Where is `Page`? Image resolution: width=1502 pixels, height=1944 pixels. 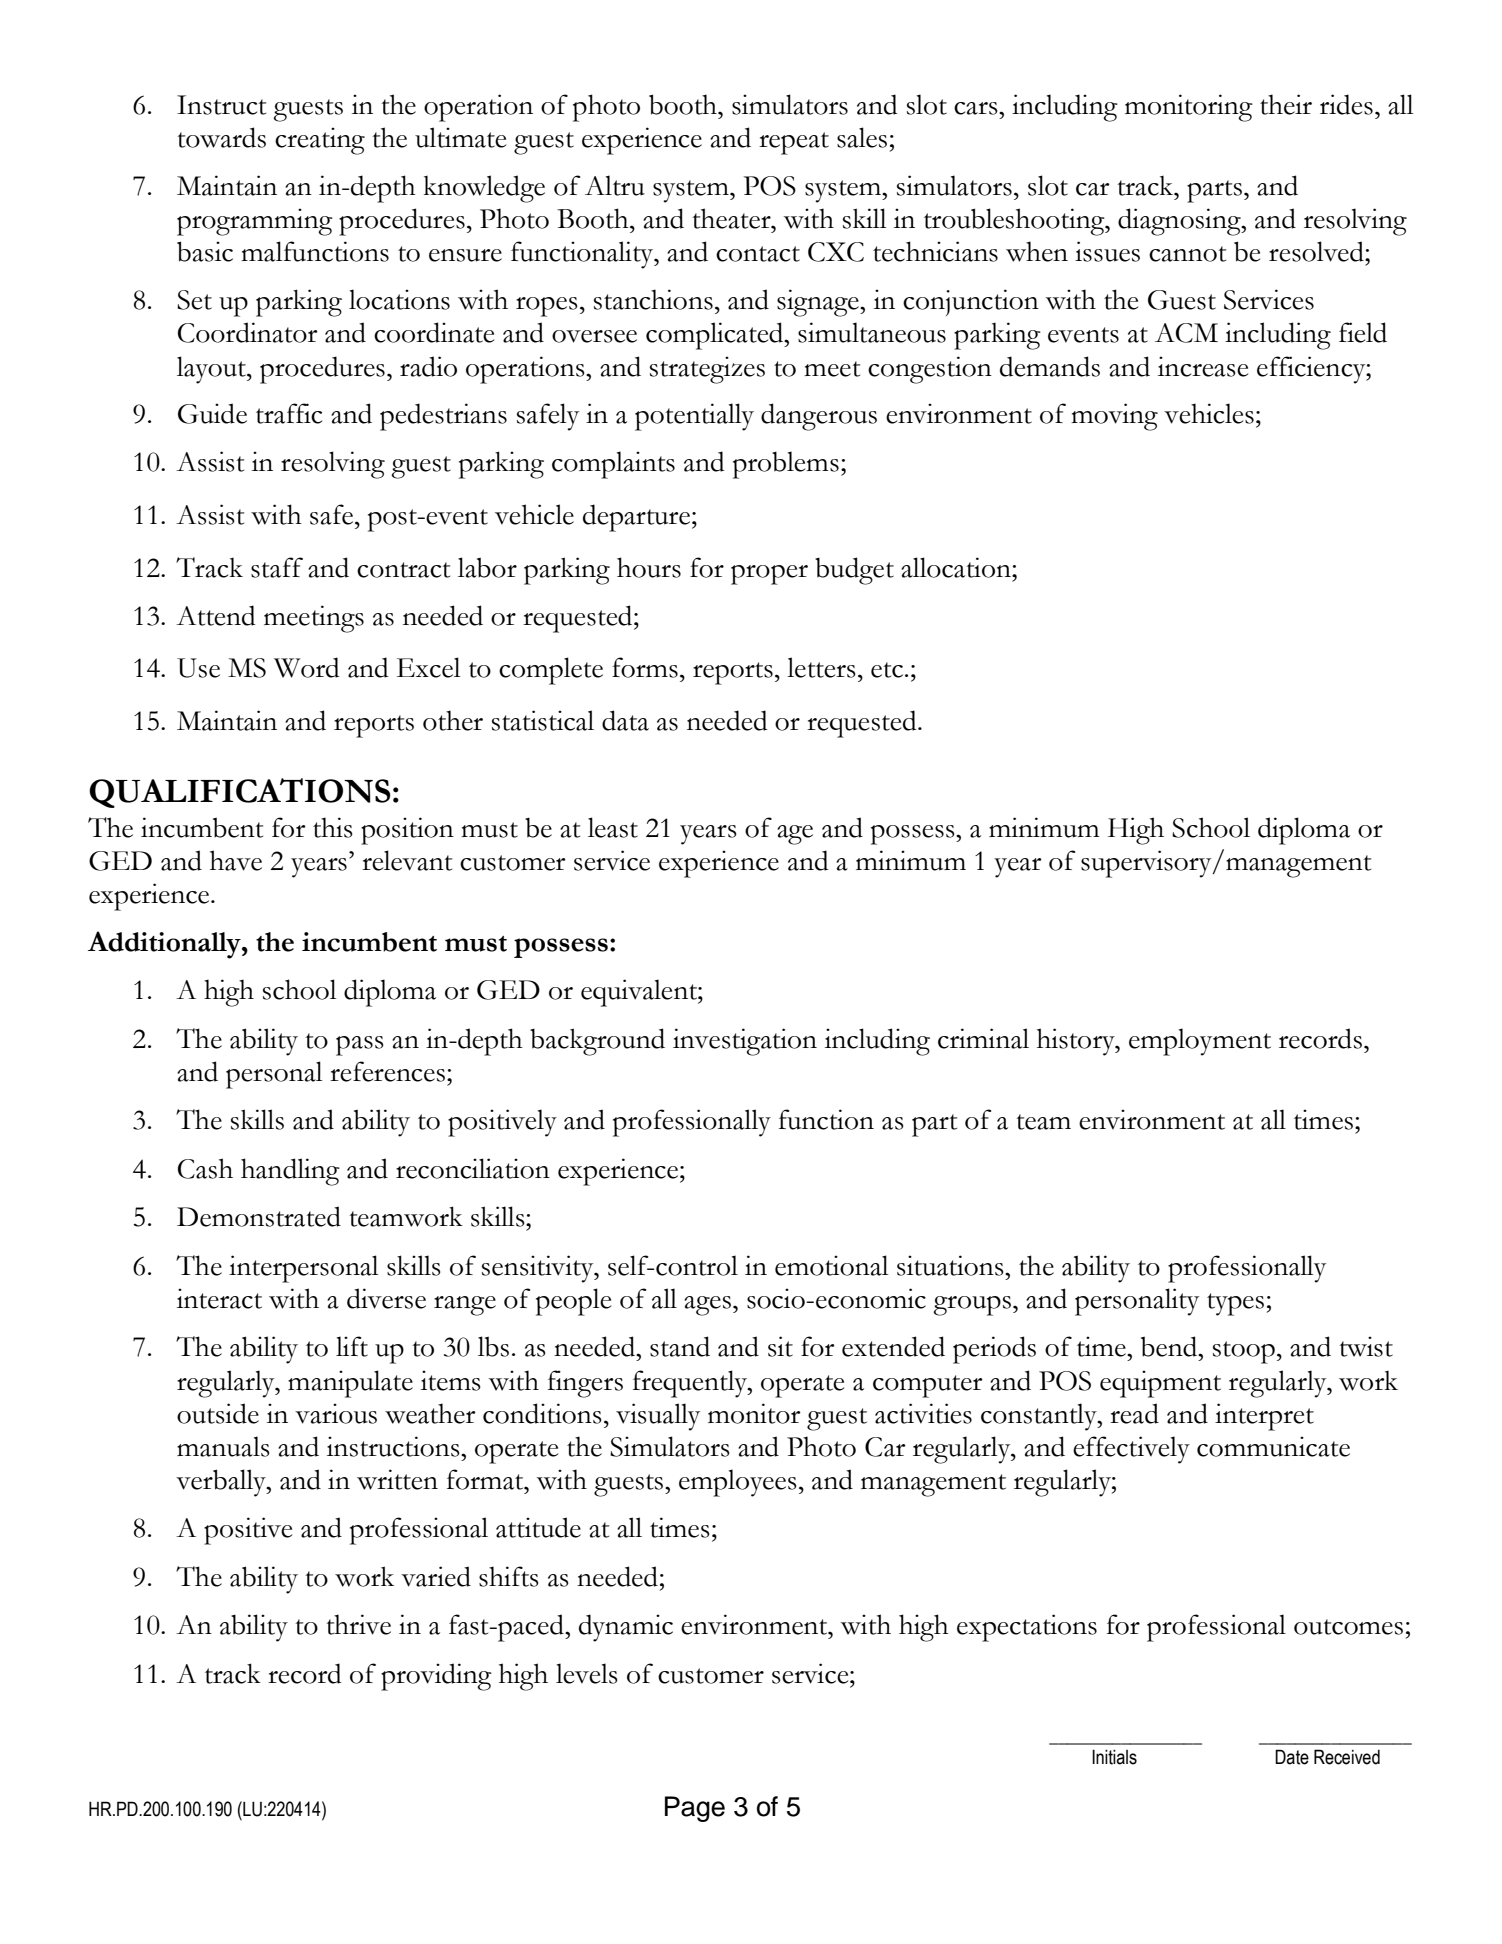 Page is located at coordinates (695, 1809).
